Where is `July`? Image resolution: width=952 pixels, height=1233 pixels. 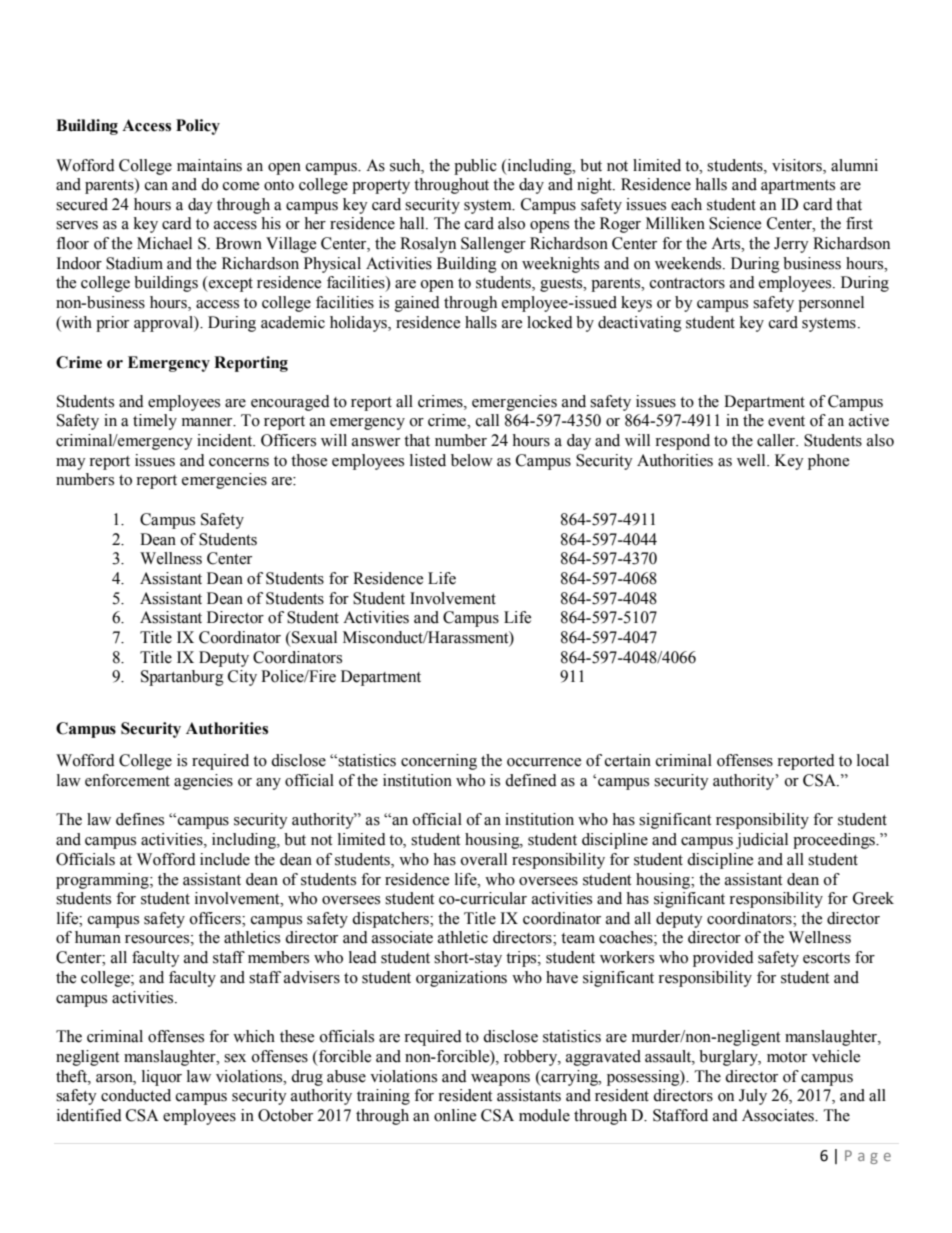 July is located at coordinates (753, 1097).
